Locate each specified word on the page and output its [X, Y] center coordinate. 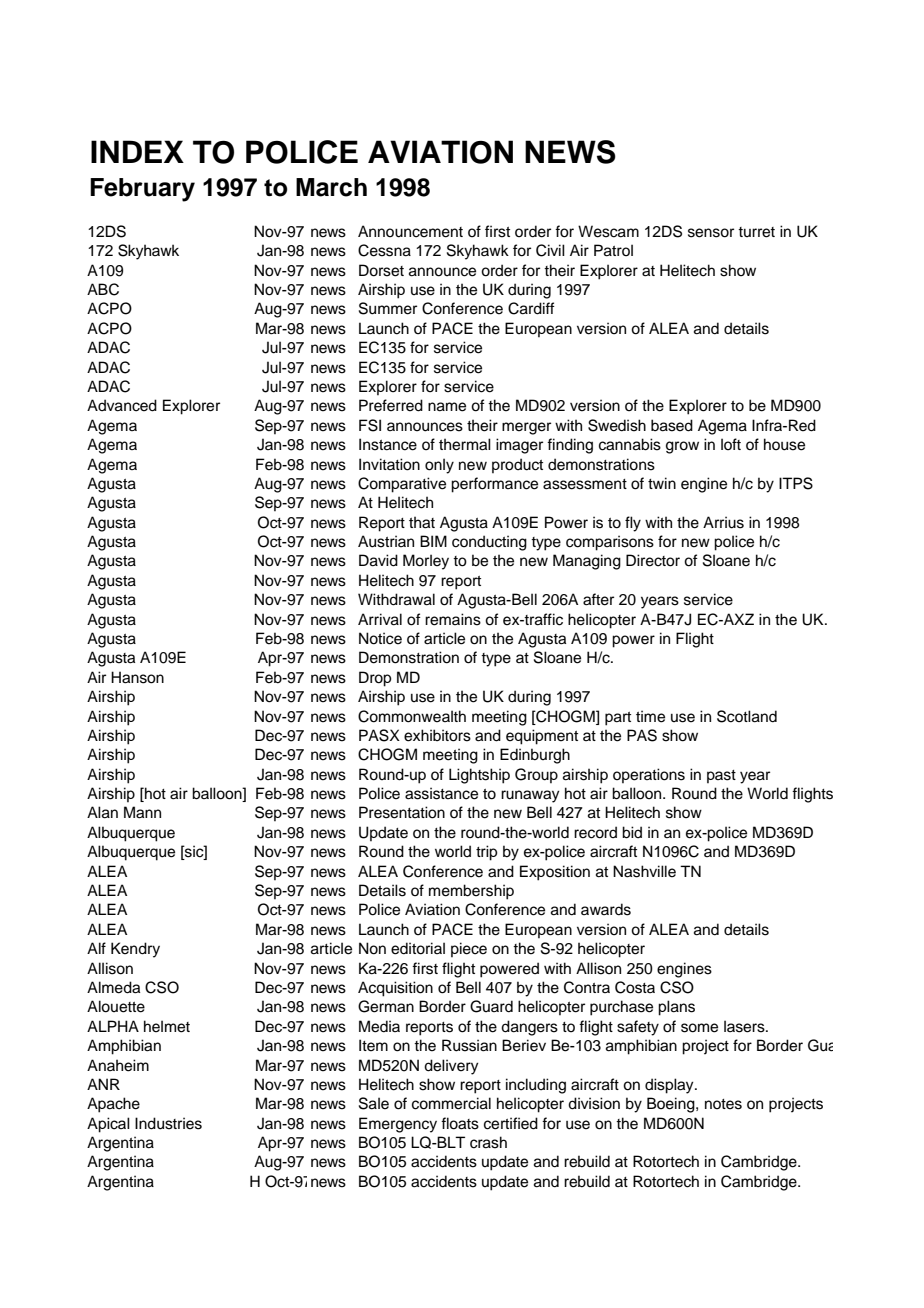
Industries [168, 1123]
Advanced [122, 405]
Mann [142, 812]
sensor [711, 233]
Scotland [747, 716]
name [447, 407]
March [331, 187]
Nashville [644, 871]
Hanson [137, 677]
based [672, 425]
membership [471, 892]
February [142, 190]
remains [453, 619]
